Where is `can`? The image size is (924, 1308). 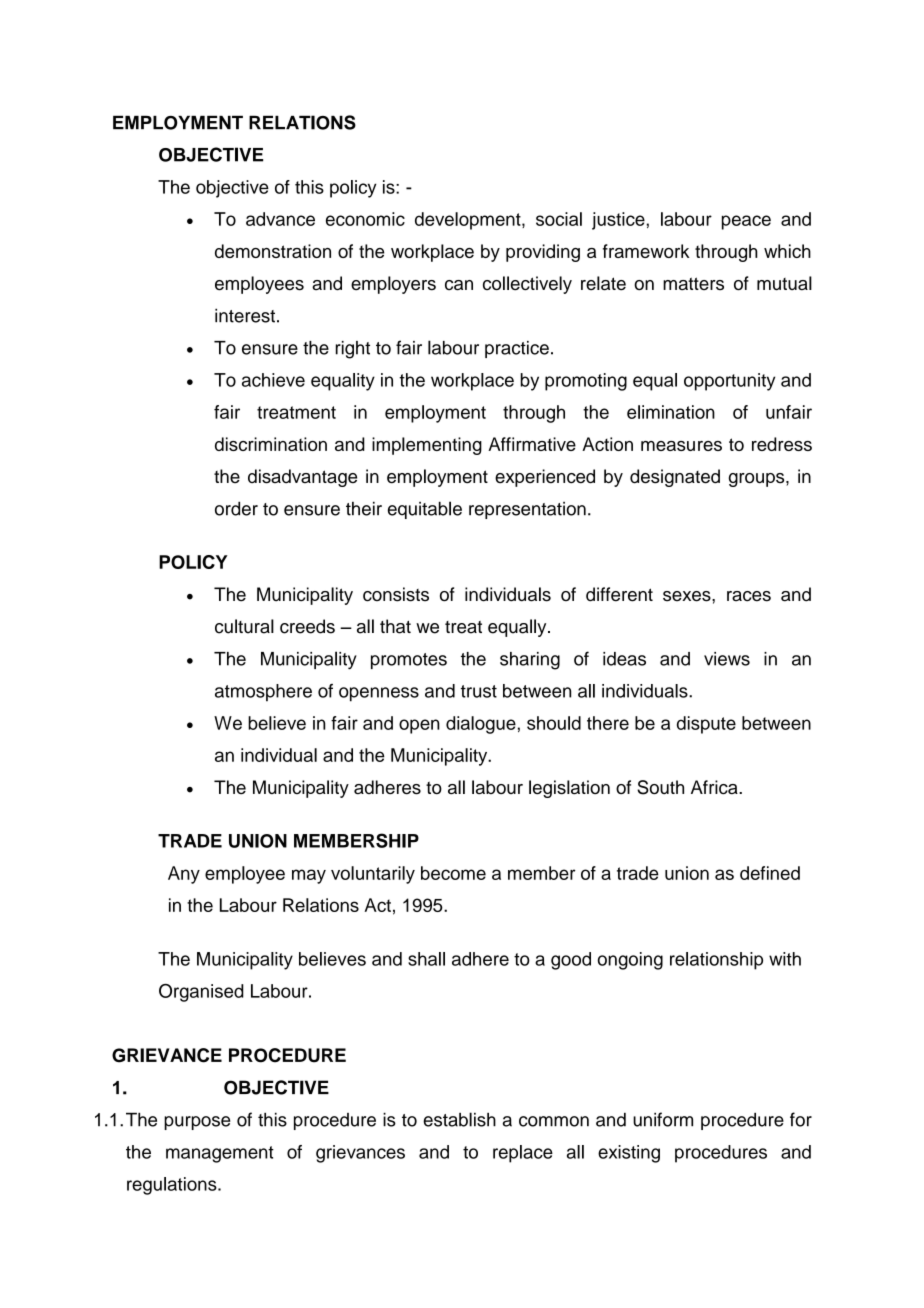 can is located at coordinates (459, 285).
